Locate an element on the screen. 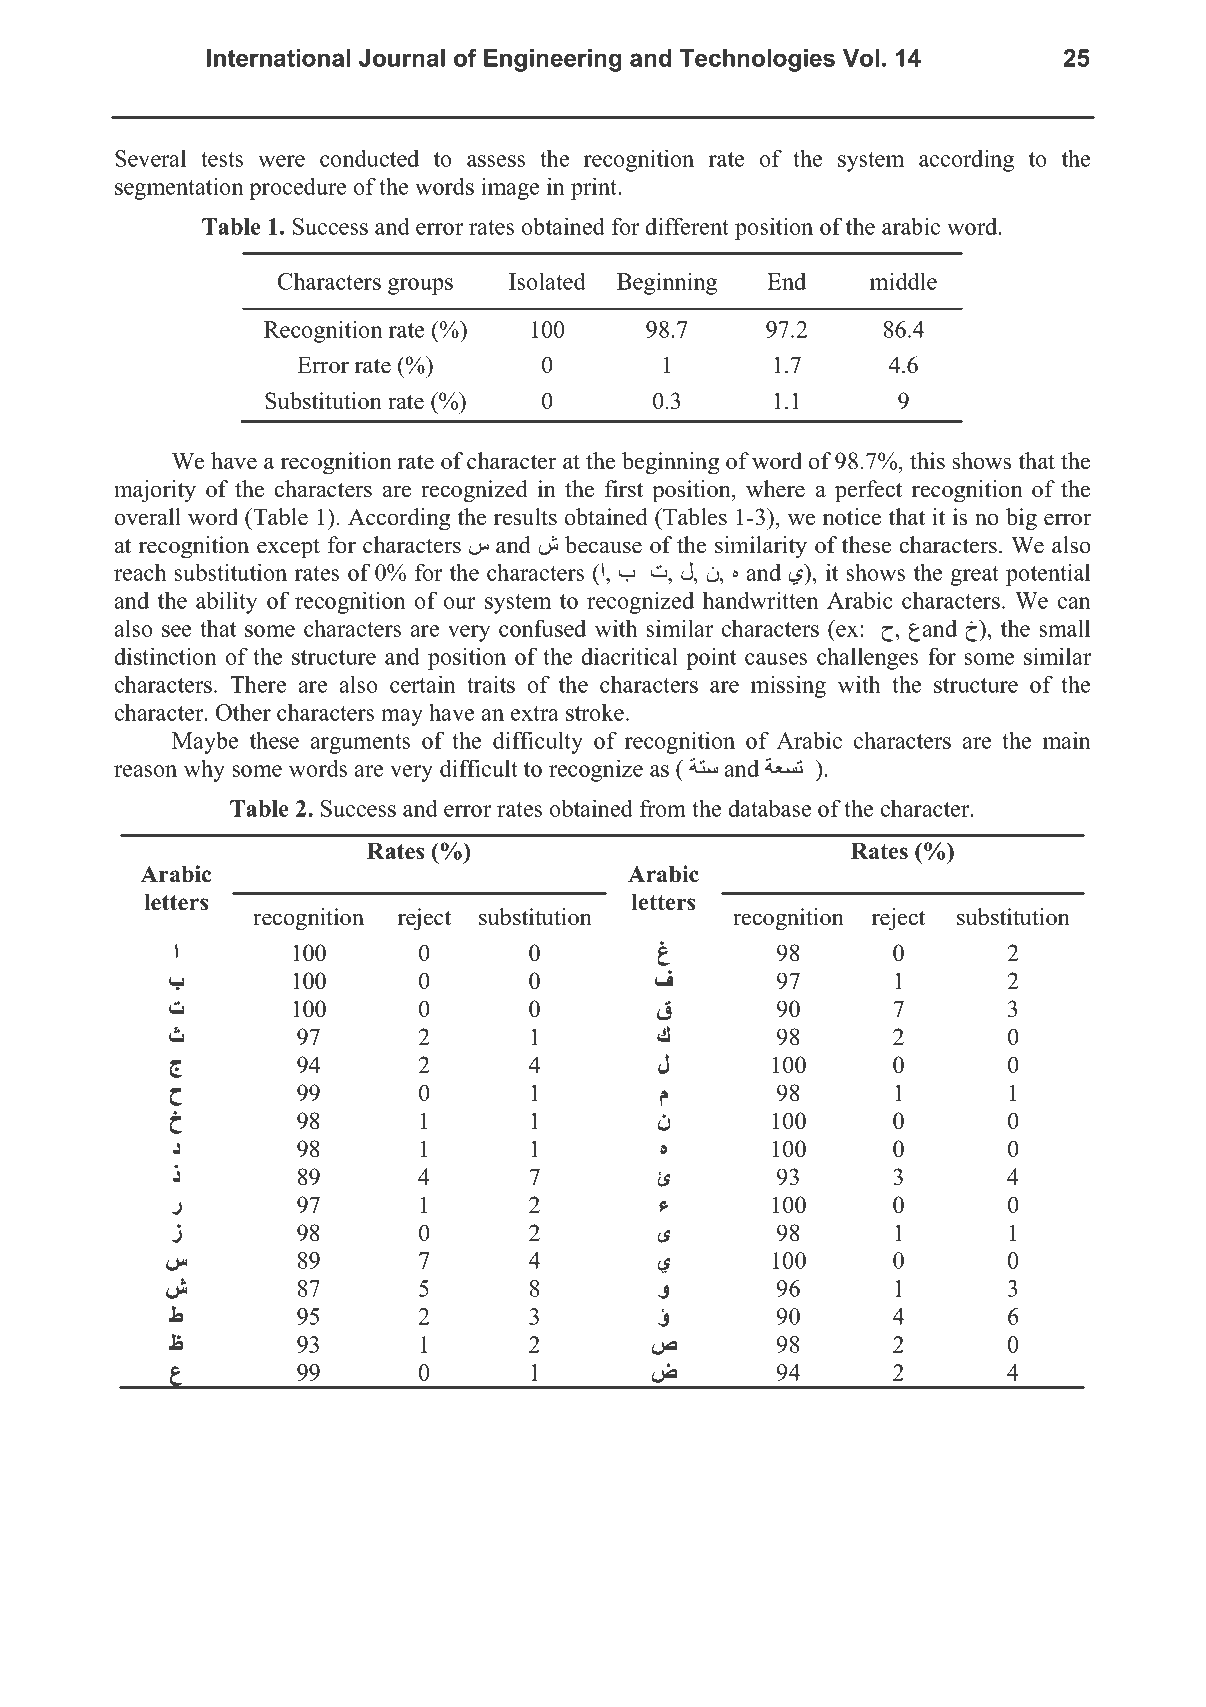 The image size is (1206, 1707). International is located at coordinates (278, 58).
